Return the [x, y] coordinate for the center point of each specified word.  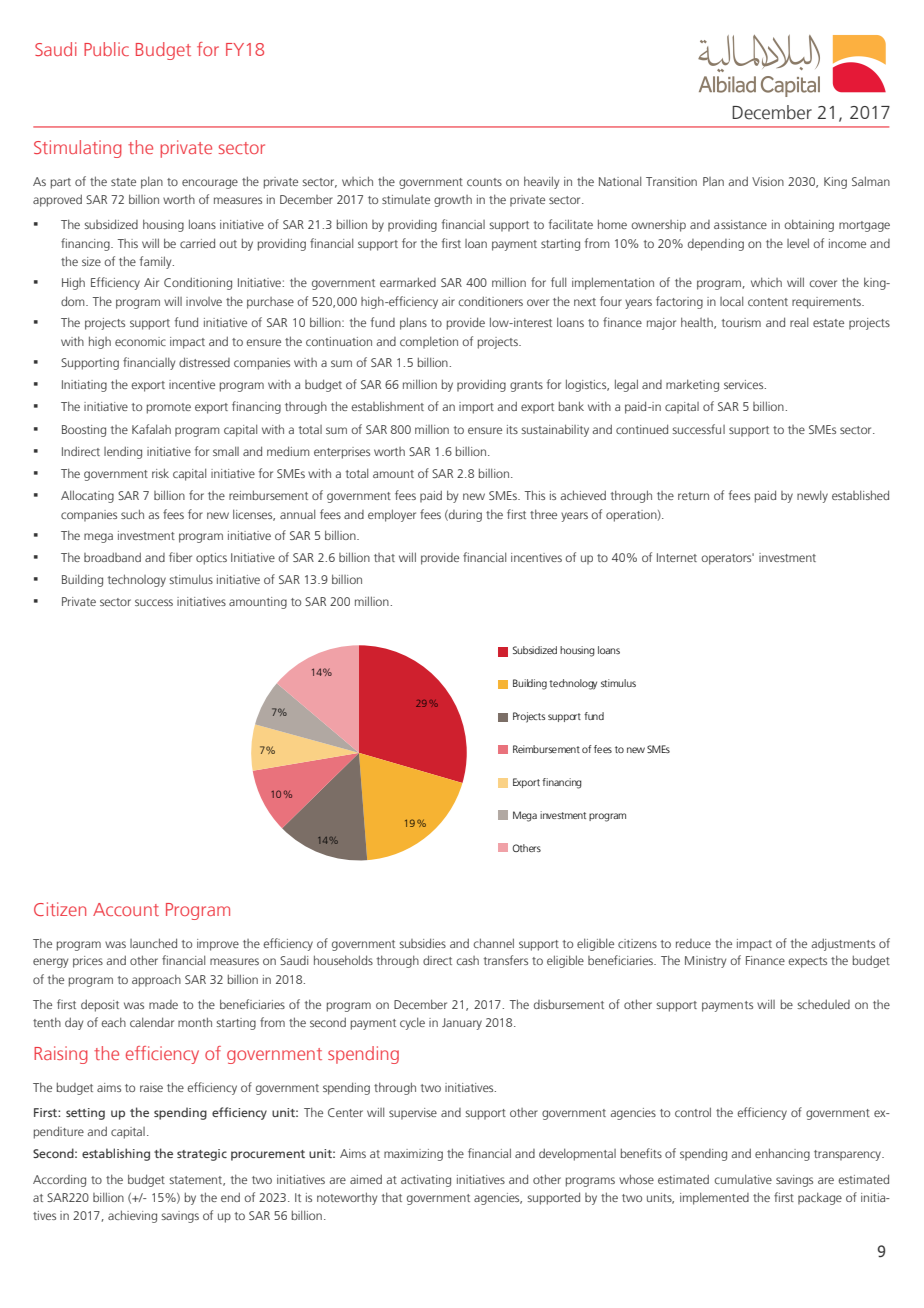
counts [484, 182]
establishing [116, 1154]
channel [494, 943]
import [476, 408]
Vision [768, 181]
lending [123, 452]
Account [126, 909]
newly [812, 496]
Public [106, 49]
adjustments [843, 944]
